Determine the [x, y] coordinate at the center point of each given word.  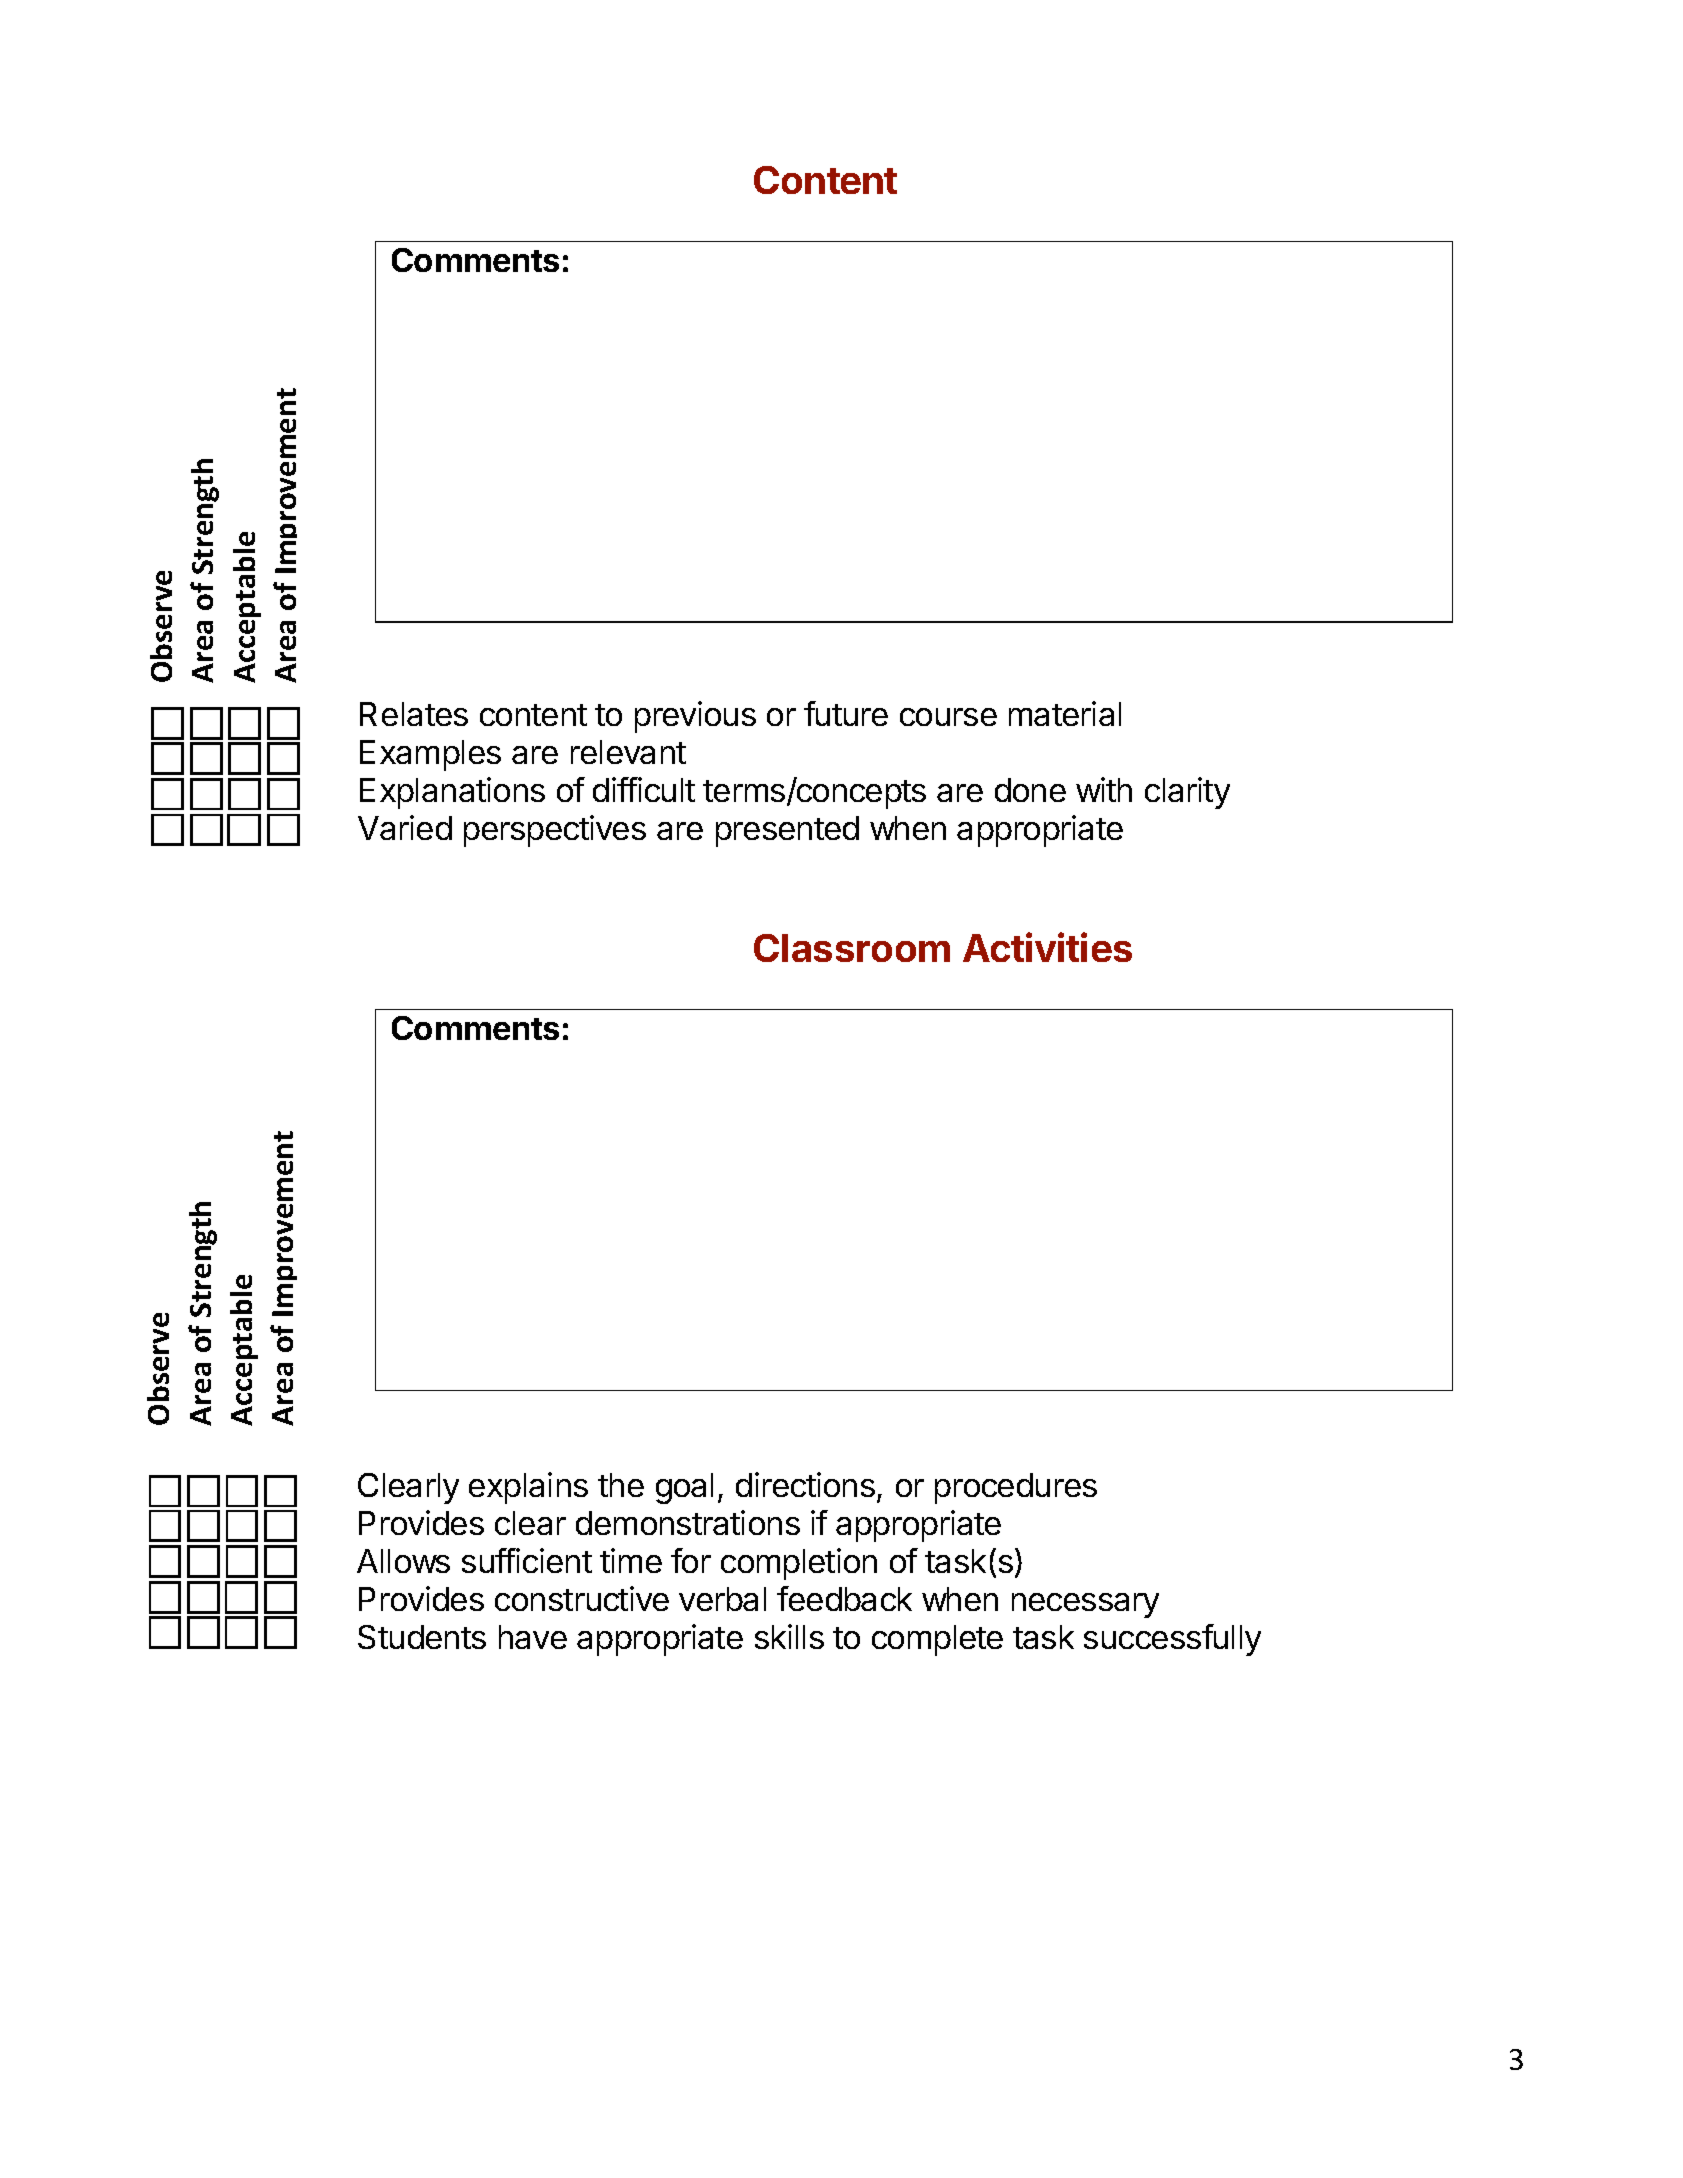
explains [528, 1488]
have [533, 1637]
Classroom [852, 948]
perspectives [555, 831]
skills [789, 1636]
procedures [1016, 1488]
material [1065, 713]
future [846, 713]
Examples [430, 755]
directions [805, 1484]
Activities [1047, 947]
